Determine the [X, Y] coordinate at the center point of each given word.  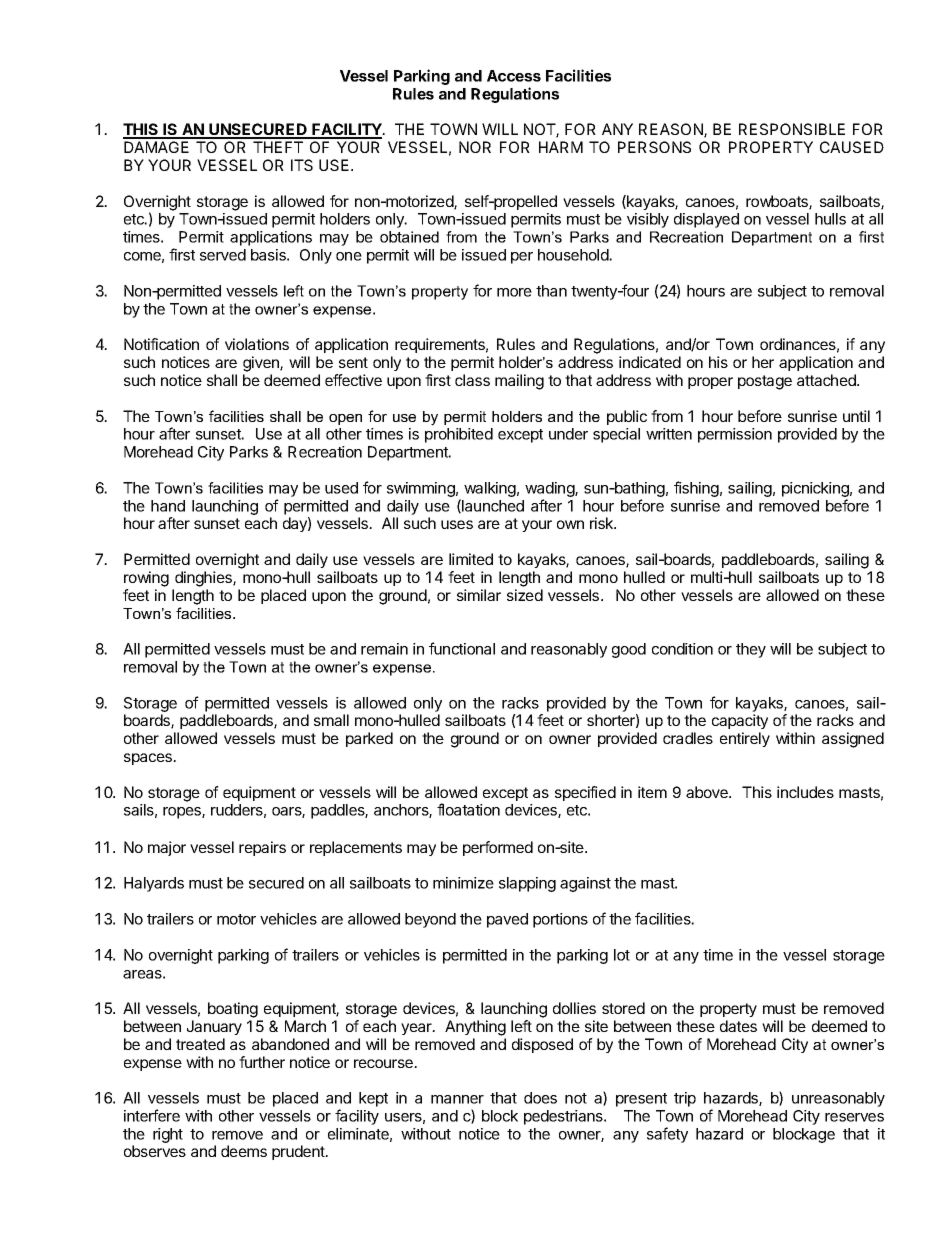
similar [479, 595]
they [751, 650]
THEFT [278, 147]
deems [244, 1151]
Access [514, 76]
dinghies [204, 579]
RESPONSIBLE [792, 129]
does [540, 1098]
